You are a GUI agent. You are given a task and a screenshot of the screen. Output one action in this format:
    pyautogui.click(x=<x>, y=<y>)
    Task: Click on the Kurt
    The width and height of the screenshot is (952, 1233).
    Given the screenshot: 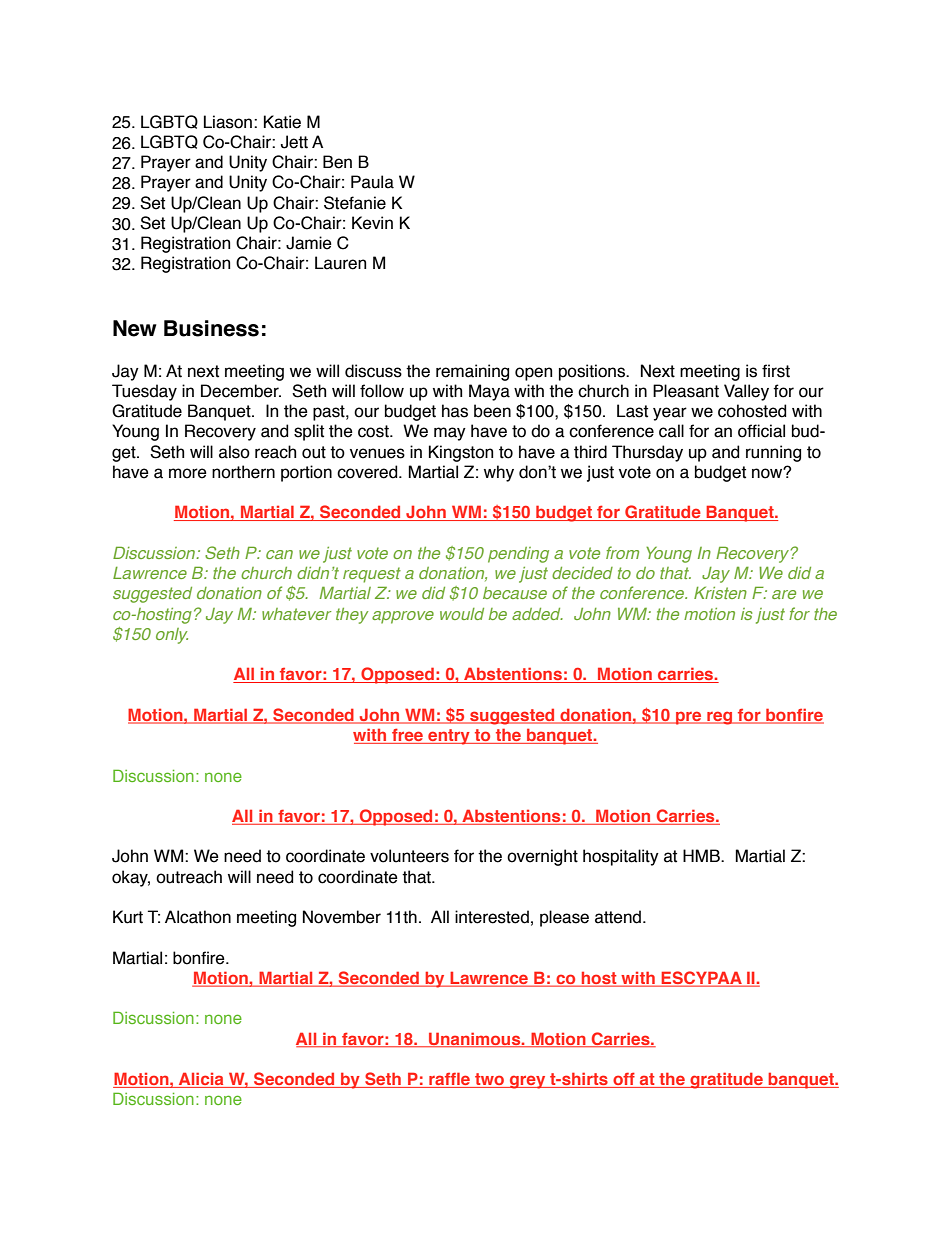 What is the action you would take?
    pyautogui.click(x=128, y=917)
